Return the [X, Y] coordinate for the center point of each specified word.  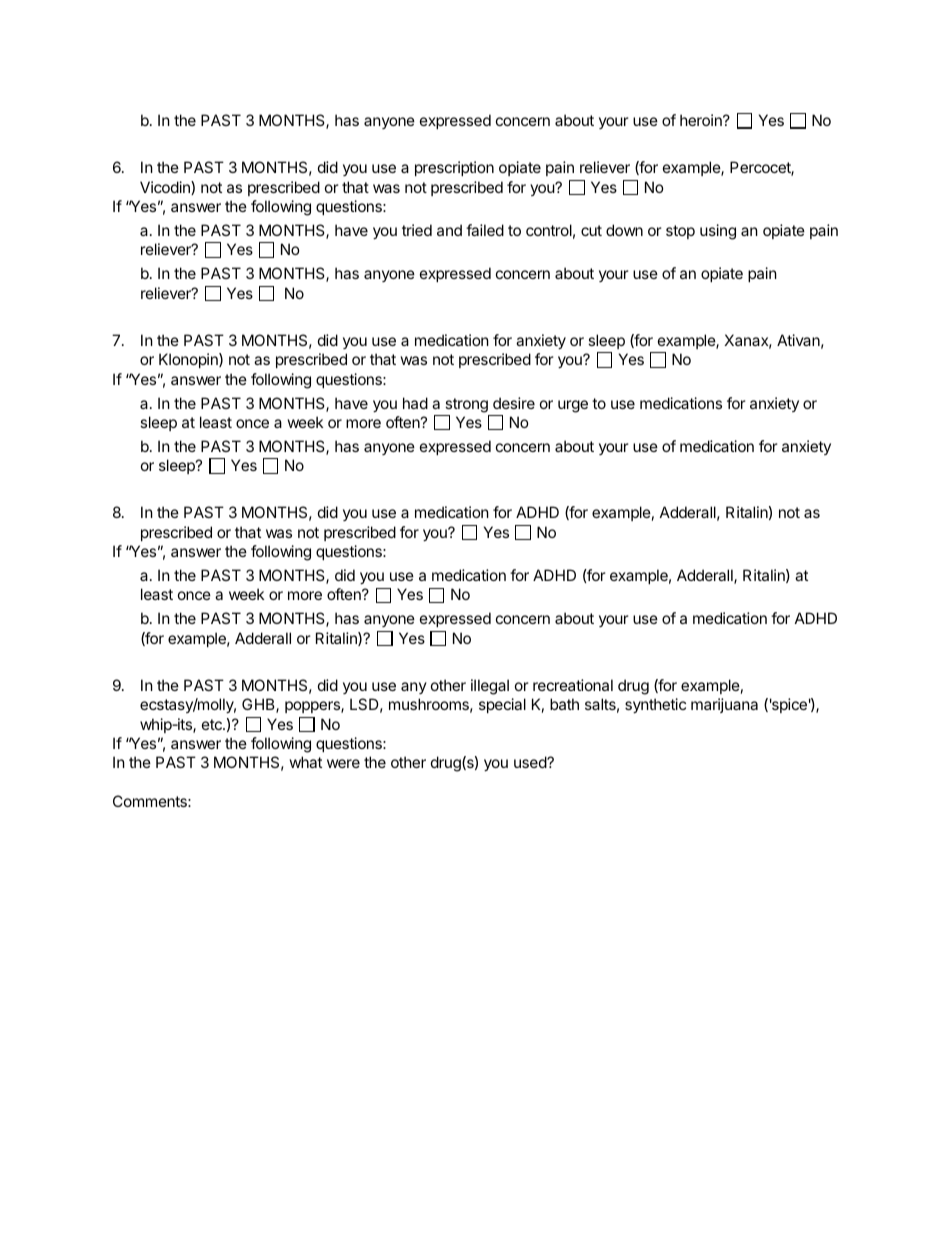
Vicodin [166, 188]
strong [466, 405]
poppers [313, 707]
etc [213, 724]
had [415, 403]
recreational [573, 685]
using [718, 232]
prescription [454, 168]
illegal [490, 687]
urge [573, 406]
